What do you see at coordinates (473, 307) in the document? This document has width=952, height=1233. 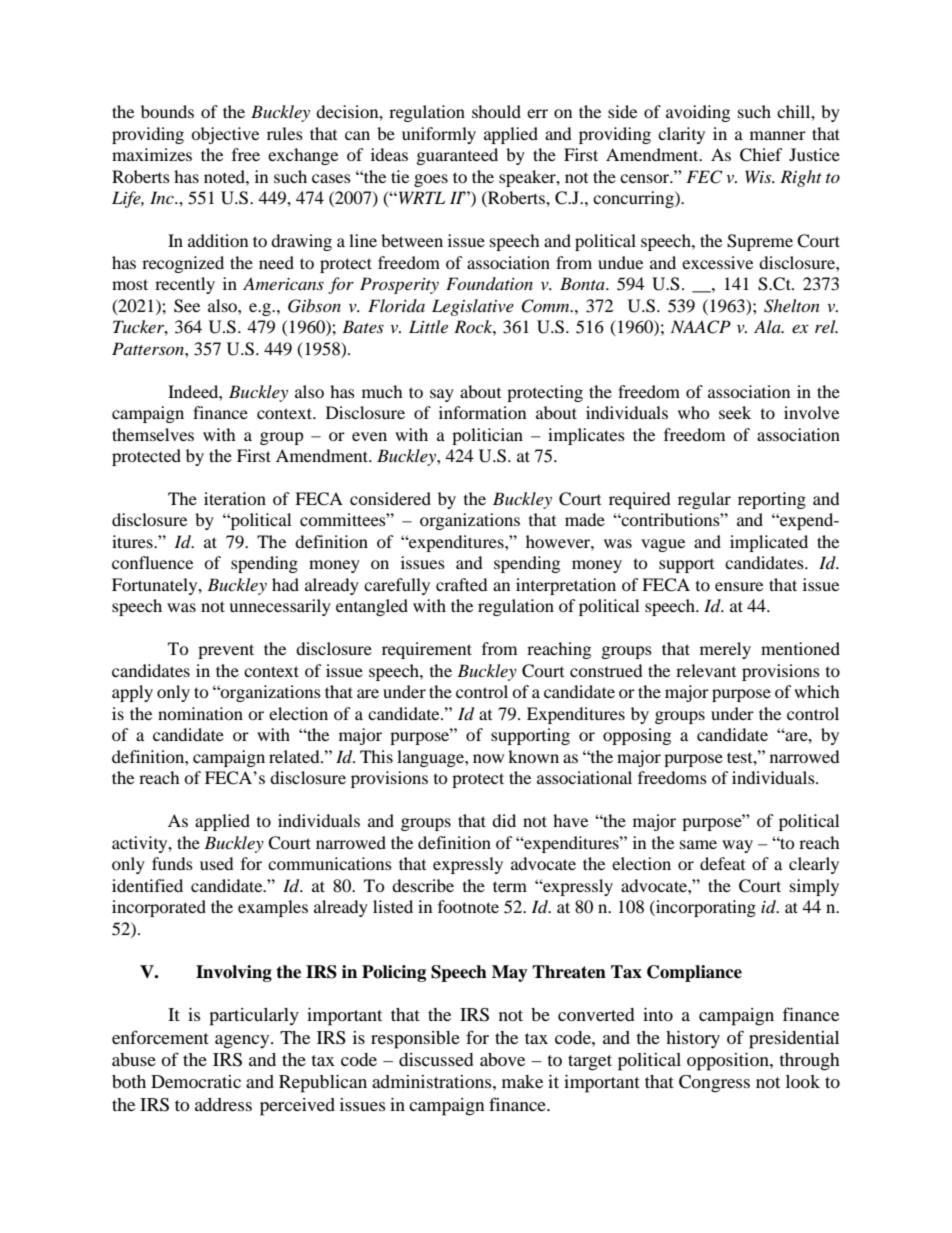 I see `Legislative` at bounding box center [473, 307].
